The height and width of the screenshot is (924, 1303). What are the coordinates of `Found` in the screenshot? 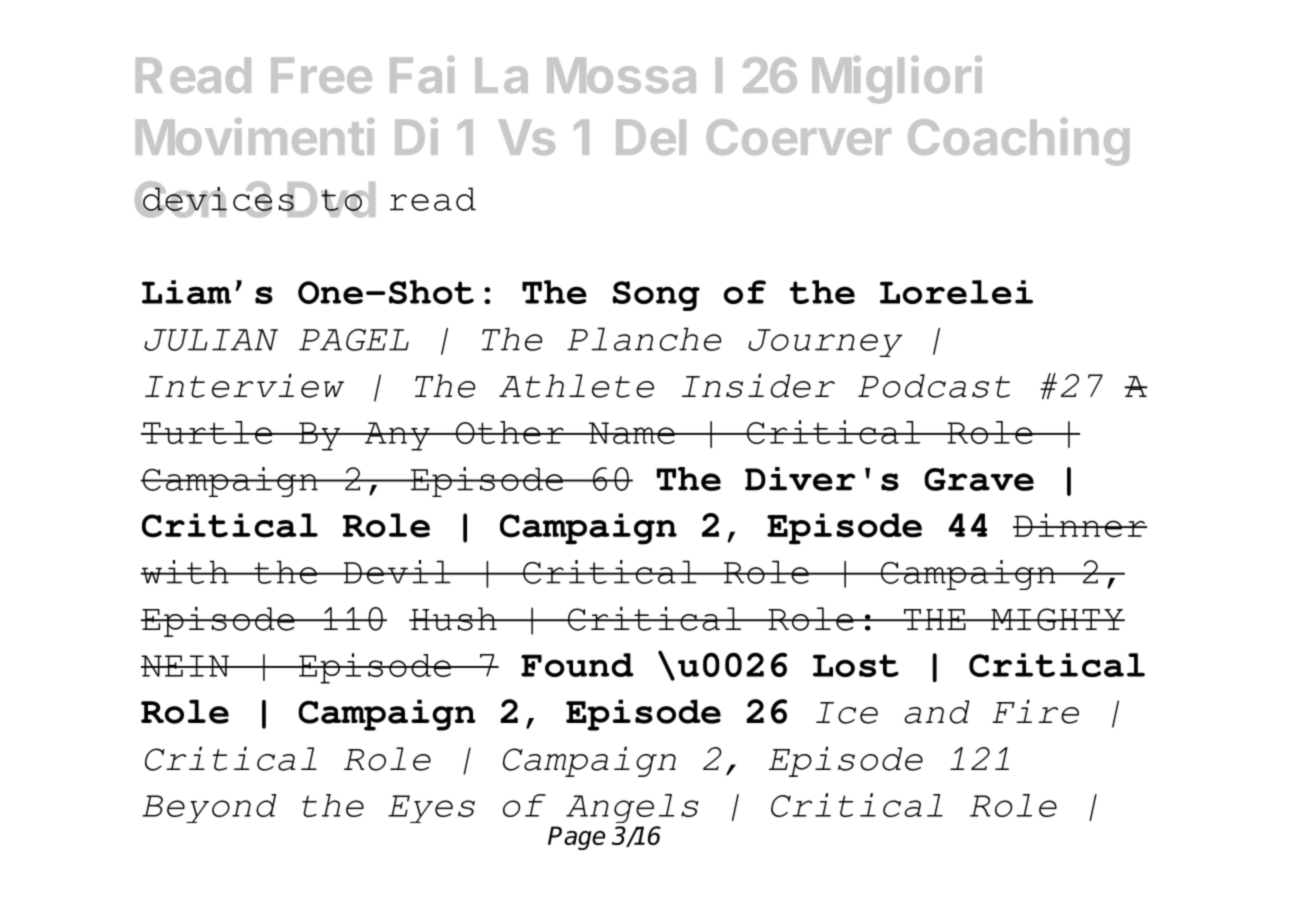 It's located at (577, 665).
